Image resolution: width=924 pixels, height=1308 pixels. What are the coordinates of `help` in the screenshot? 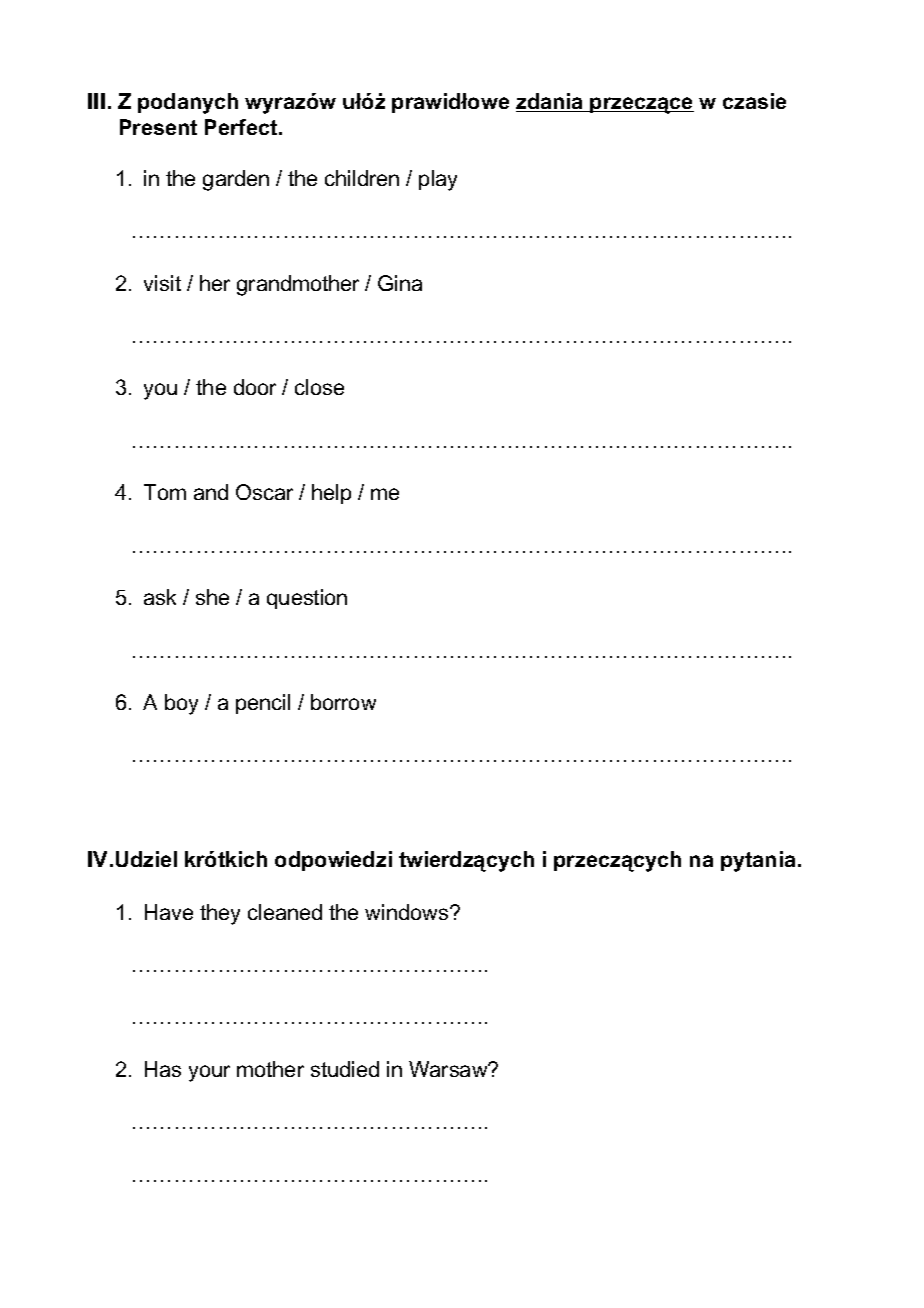 It's located at (331, 494).
